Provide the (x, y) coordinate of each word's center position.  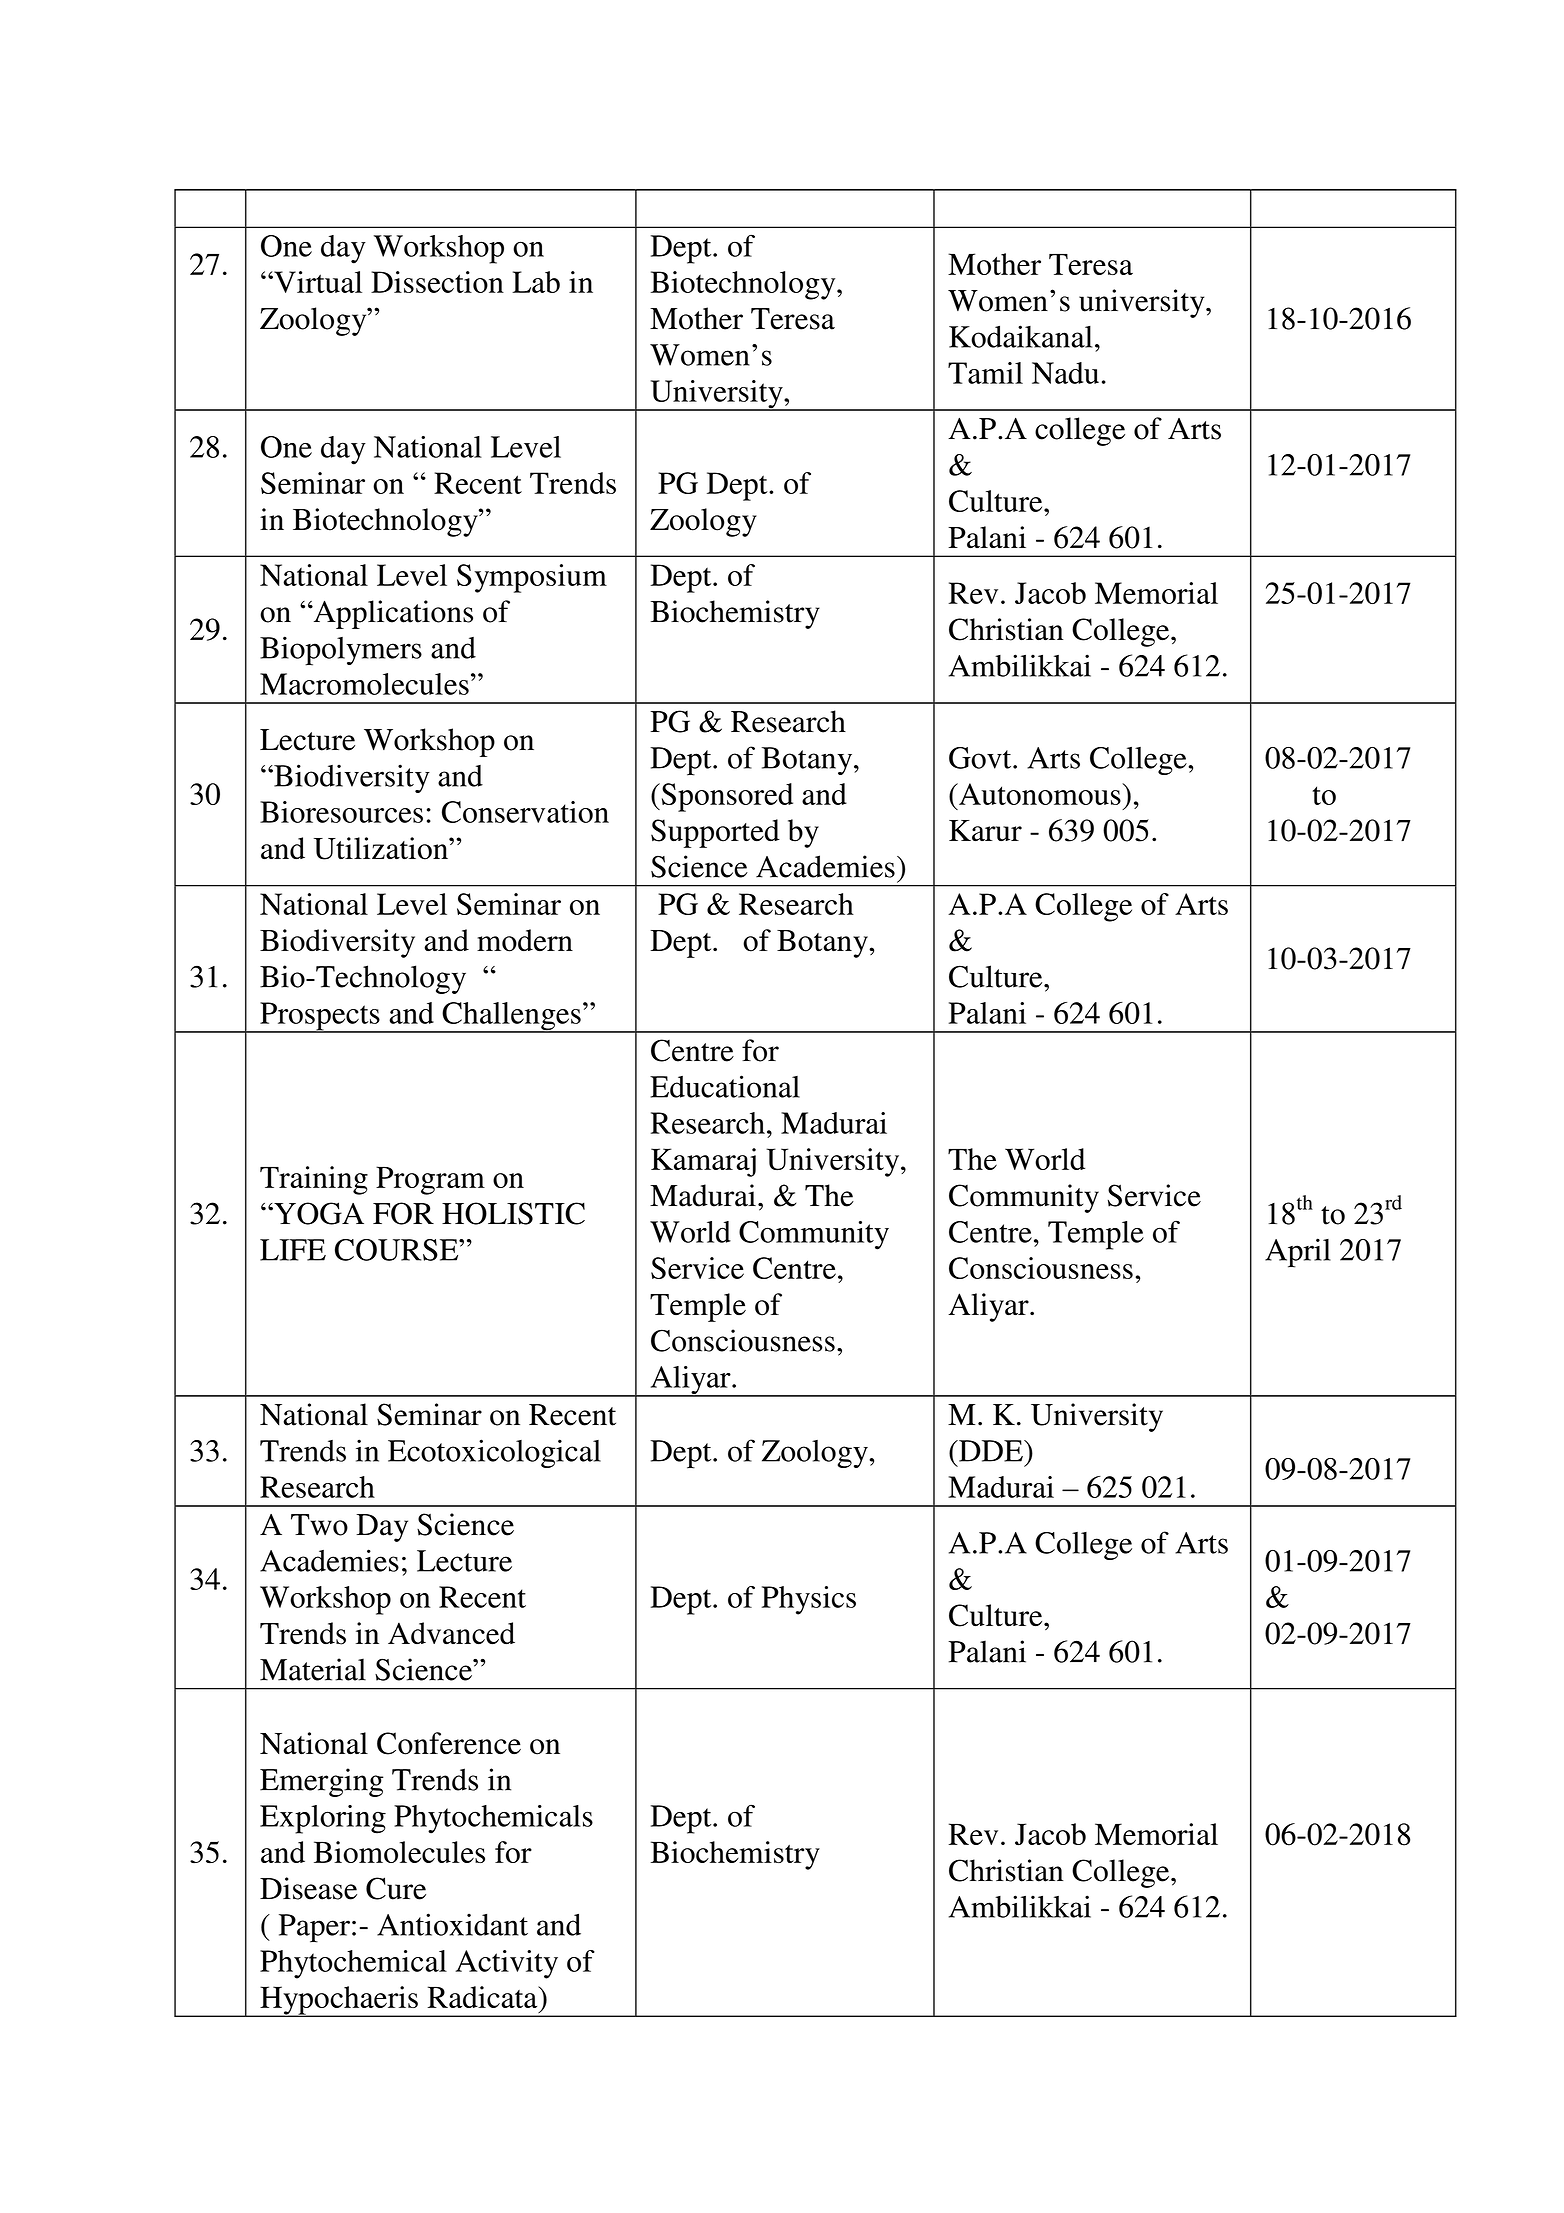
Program (430, 1180)
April (1298, 1253)
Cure (396, 1888)
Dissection (437, 282)
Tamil (985, 373)
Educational (725, 1086)
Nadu (1065, 373)
